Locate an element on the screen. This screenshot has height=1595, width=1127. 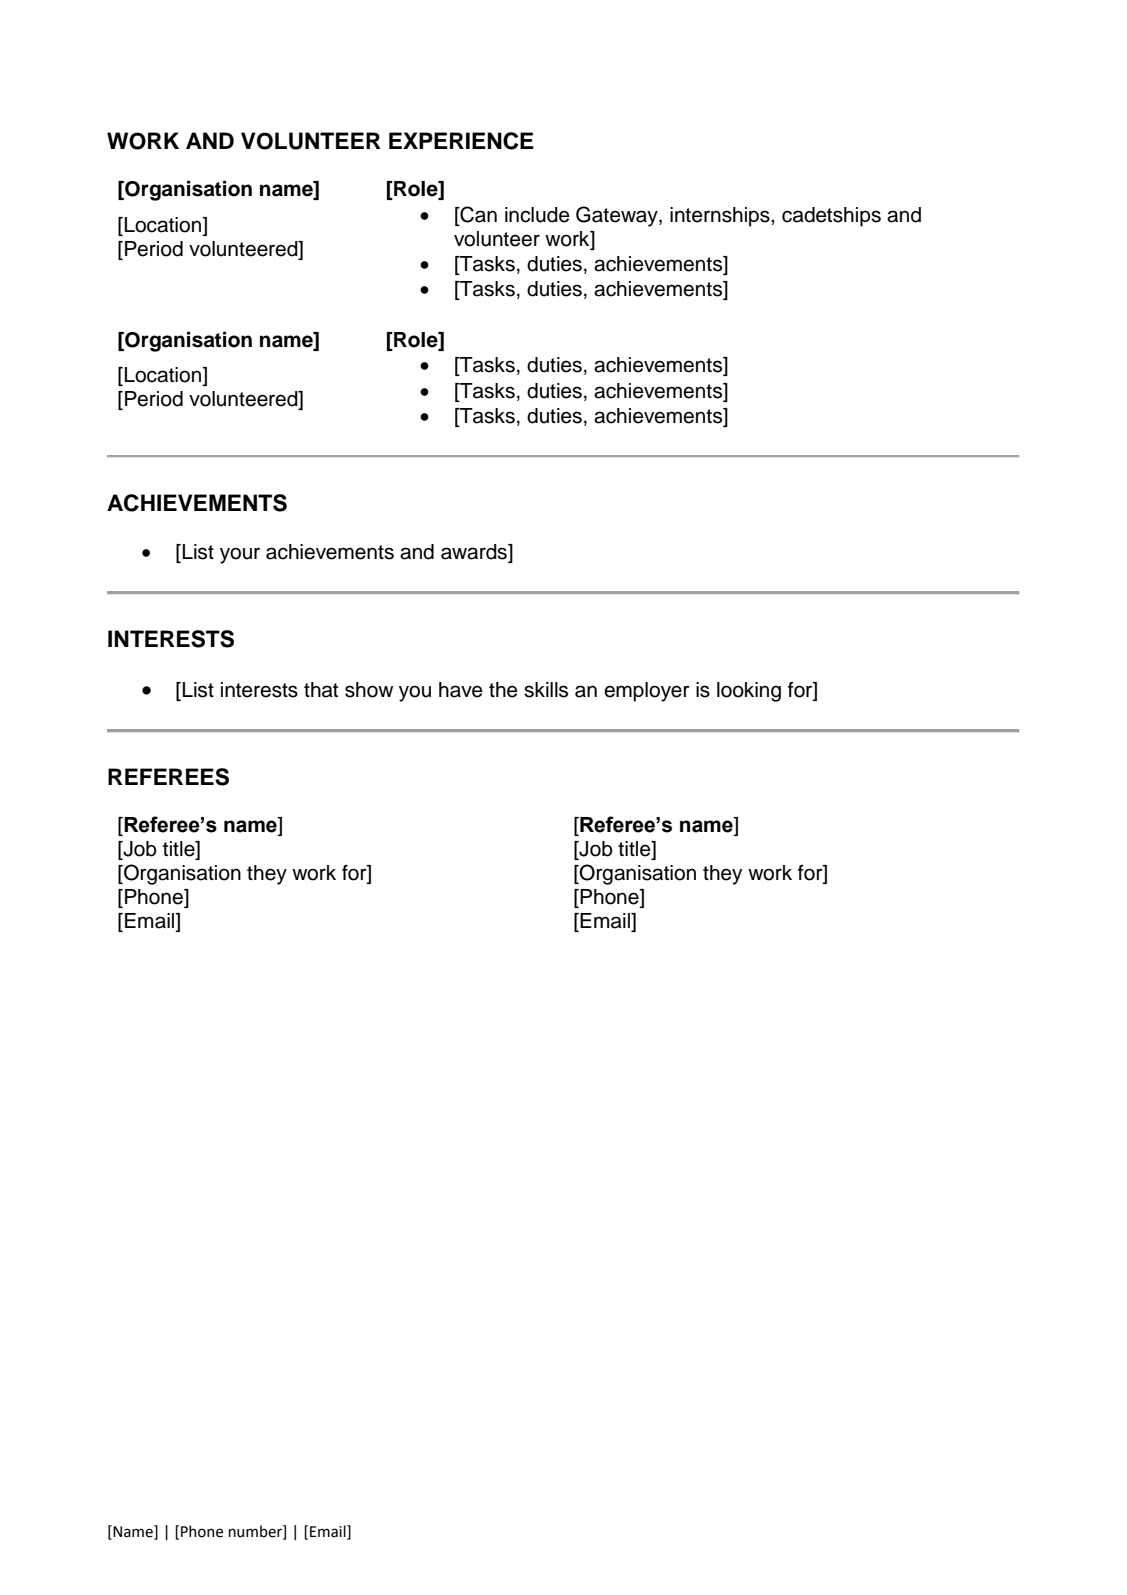
employer is located at coordinates (647, 692).
